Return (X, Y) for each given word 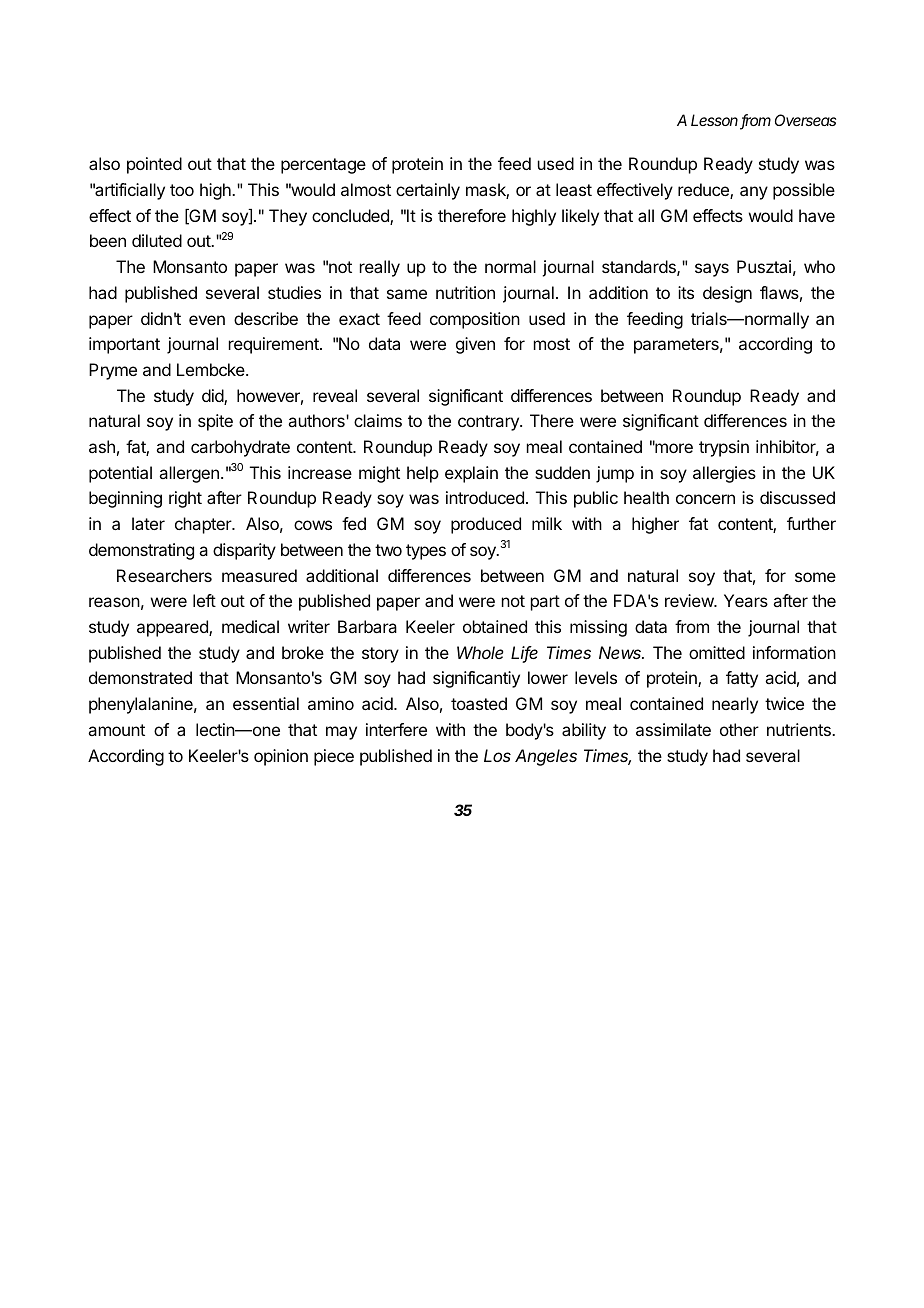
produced (486, 525)
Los (497, 755)
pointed (154, 165)
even (207, 320)
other (739, 729)
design (727, 294)
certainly (428, 191)
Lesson (716, 121)
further (811, 523)
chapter (204, 525)
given (475, 345)
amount (116, 730)
